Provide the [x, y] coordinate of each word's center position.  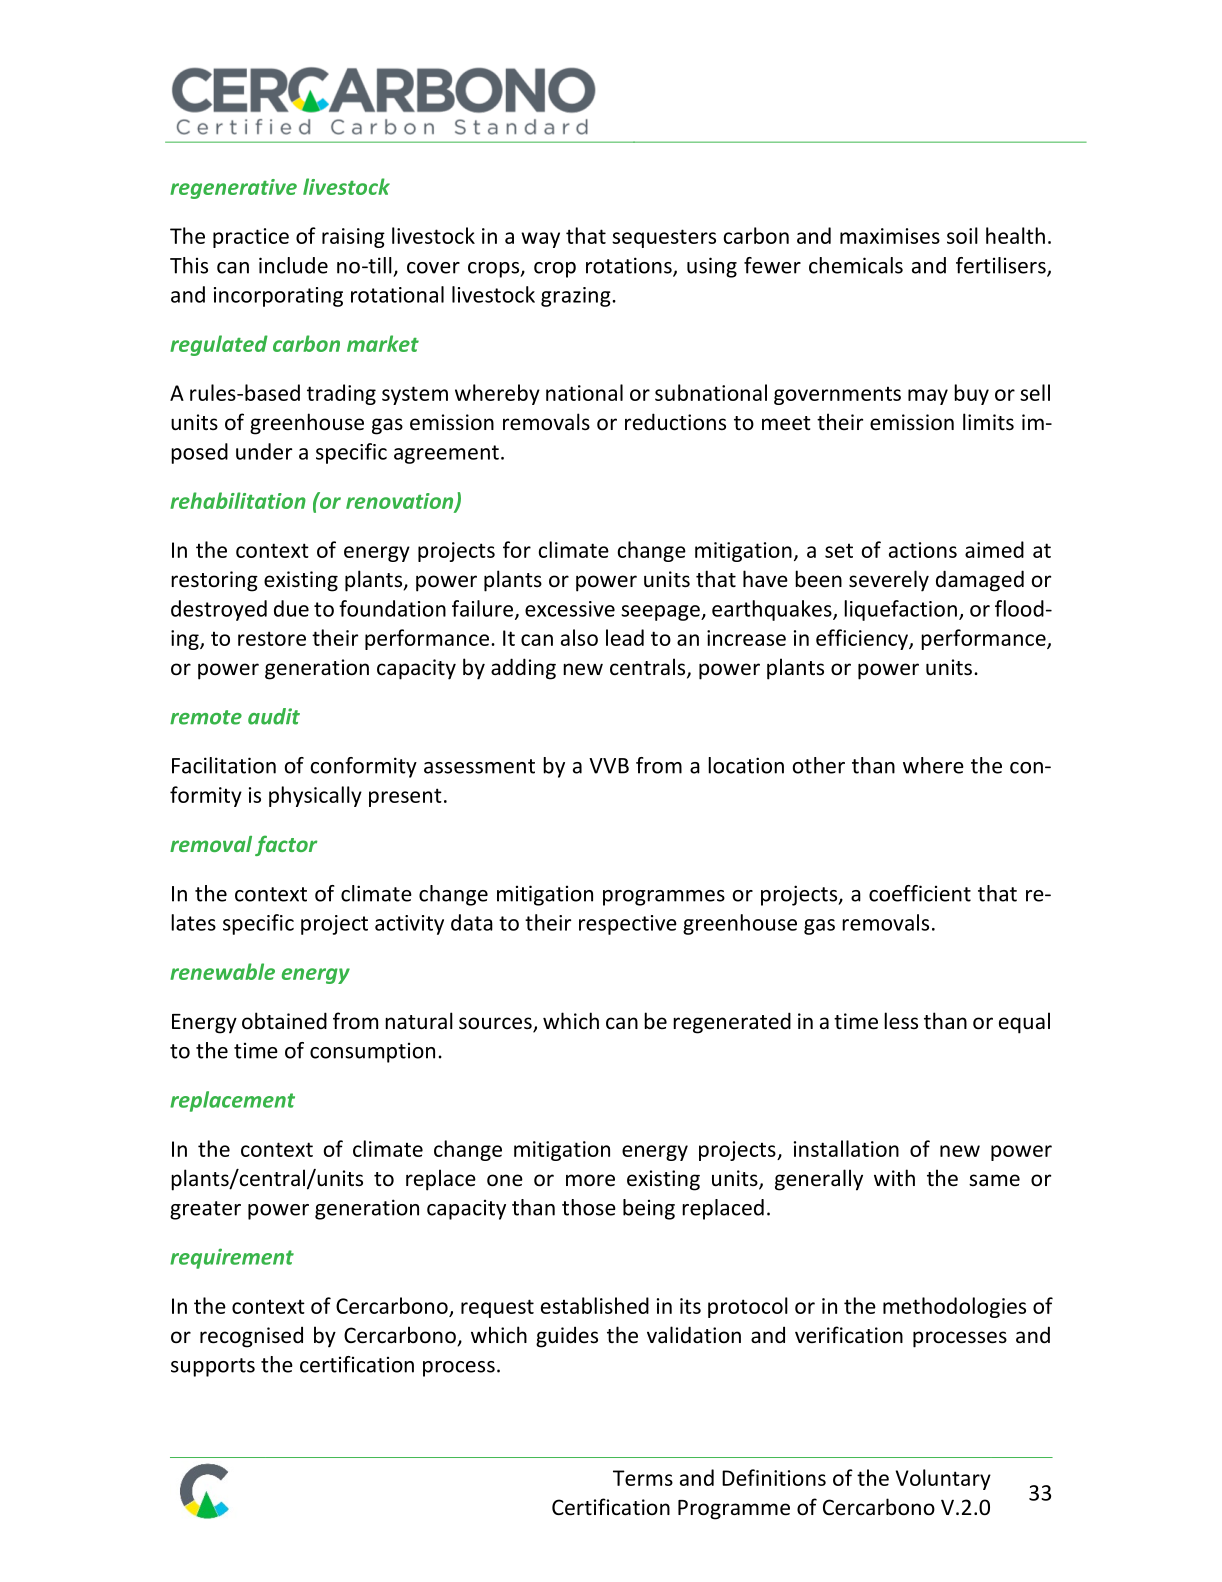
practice [251, 238]
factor [286, 845]
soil [962, 235]
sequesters [664, 238]
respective [628, 925]
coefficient [920, 893]
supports [213, 1367]
